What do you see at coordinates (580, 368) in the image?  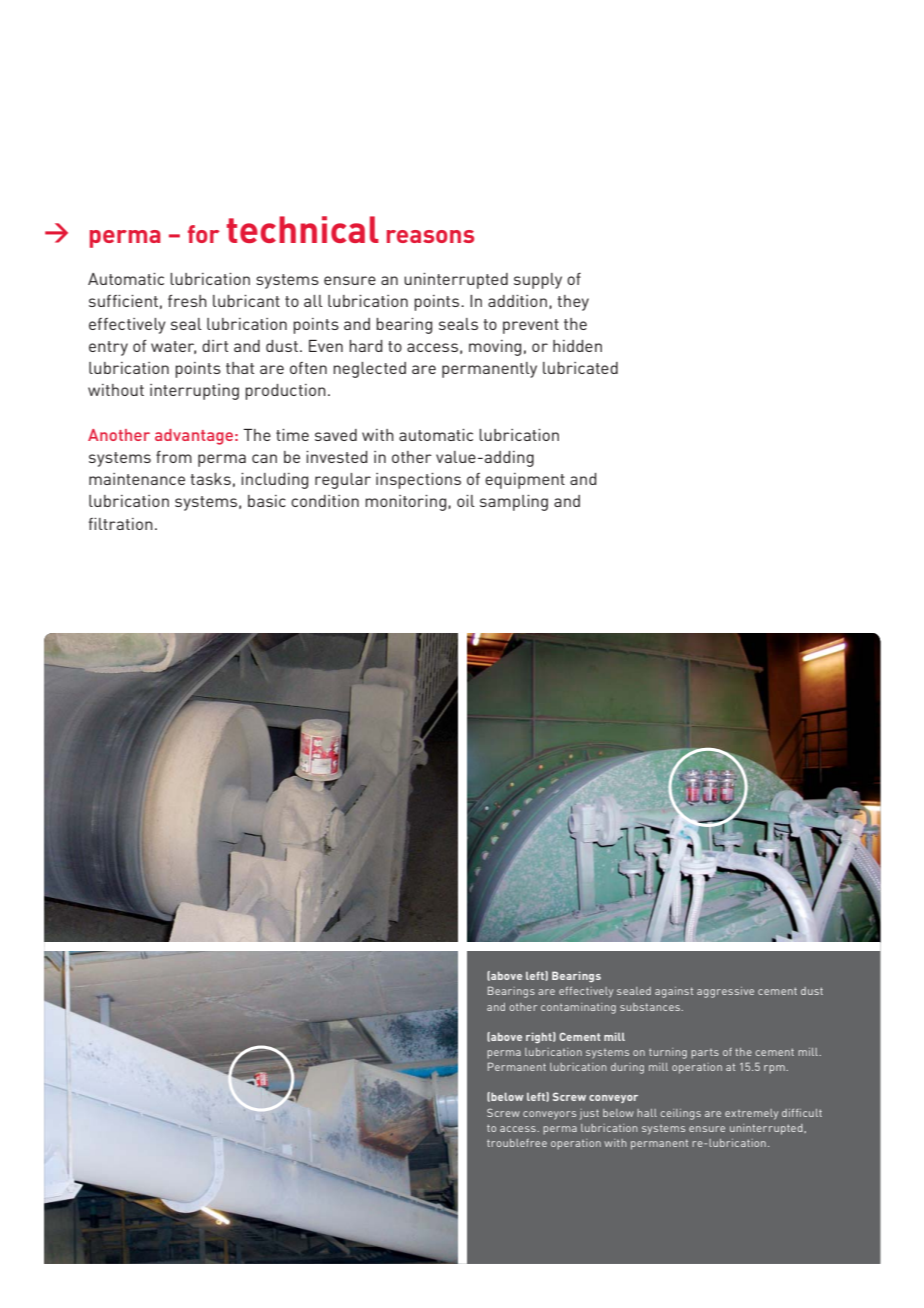 I see `lubricated` at bounding box center [580, 368].
